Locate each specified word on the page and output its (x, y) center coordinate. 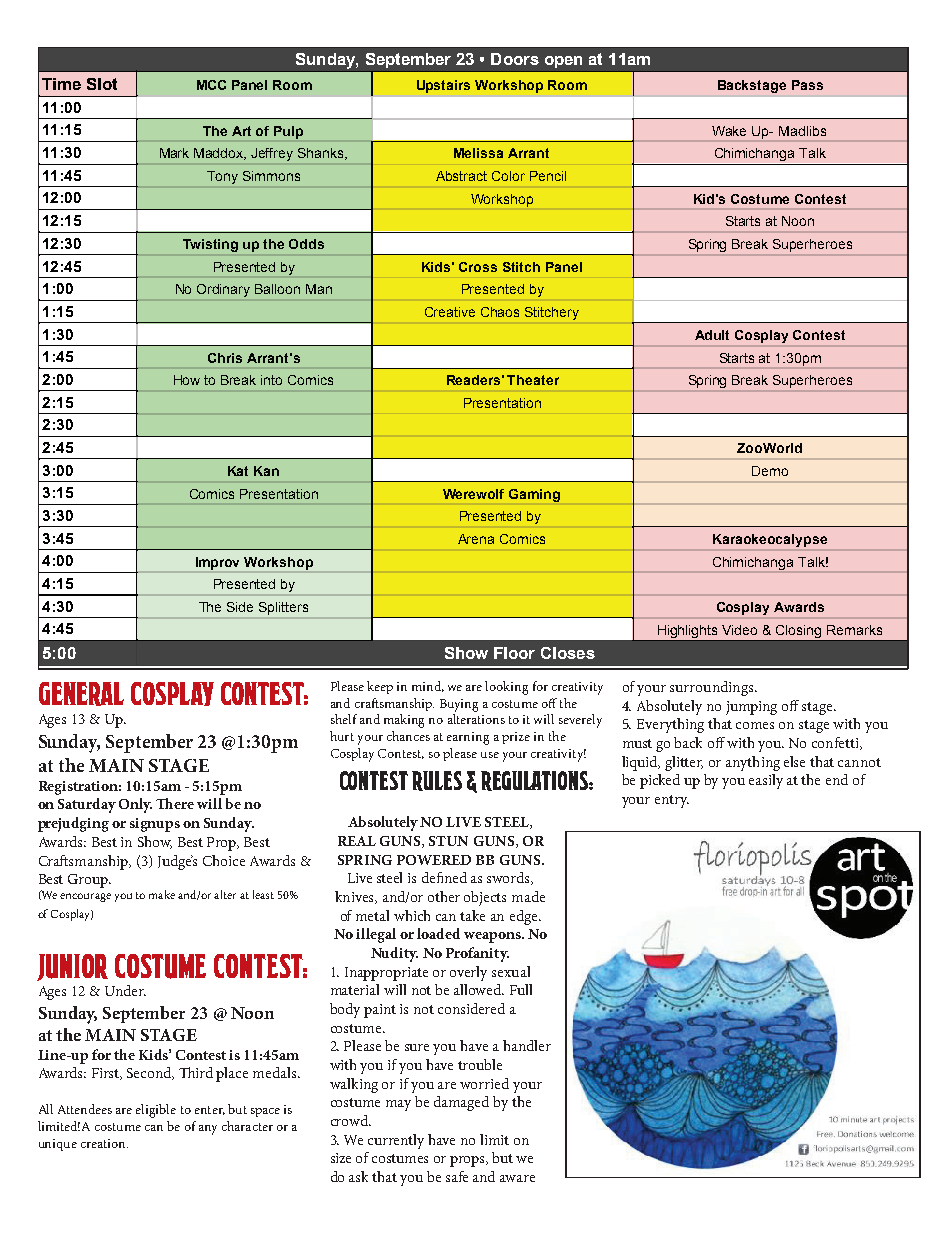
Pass (807, 85)
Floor (514, 653)
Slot (102, 84)
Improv (217, 563)
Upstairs (443, 86)
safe (457, 1176)
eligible (156, 1111)
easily (766, 781)
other (444, 896)
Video (739, 630)
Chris (225, 358)
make (162, 894)
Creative (450, 312)
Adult (712, 335)
